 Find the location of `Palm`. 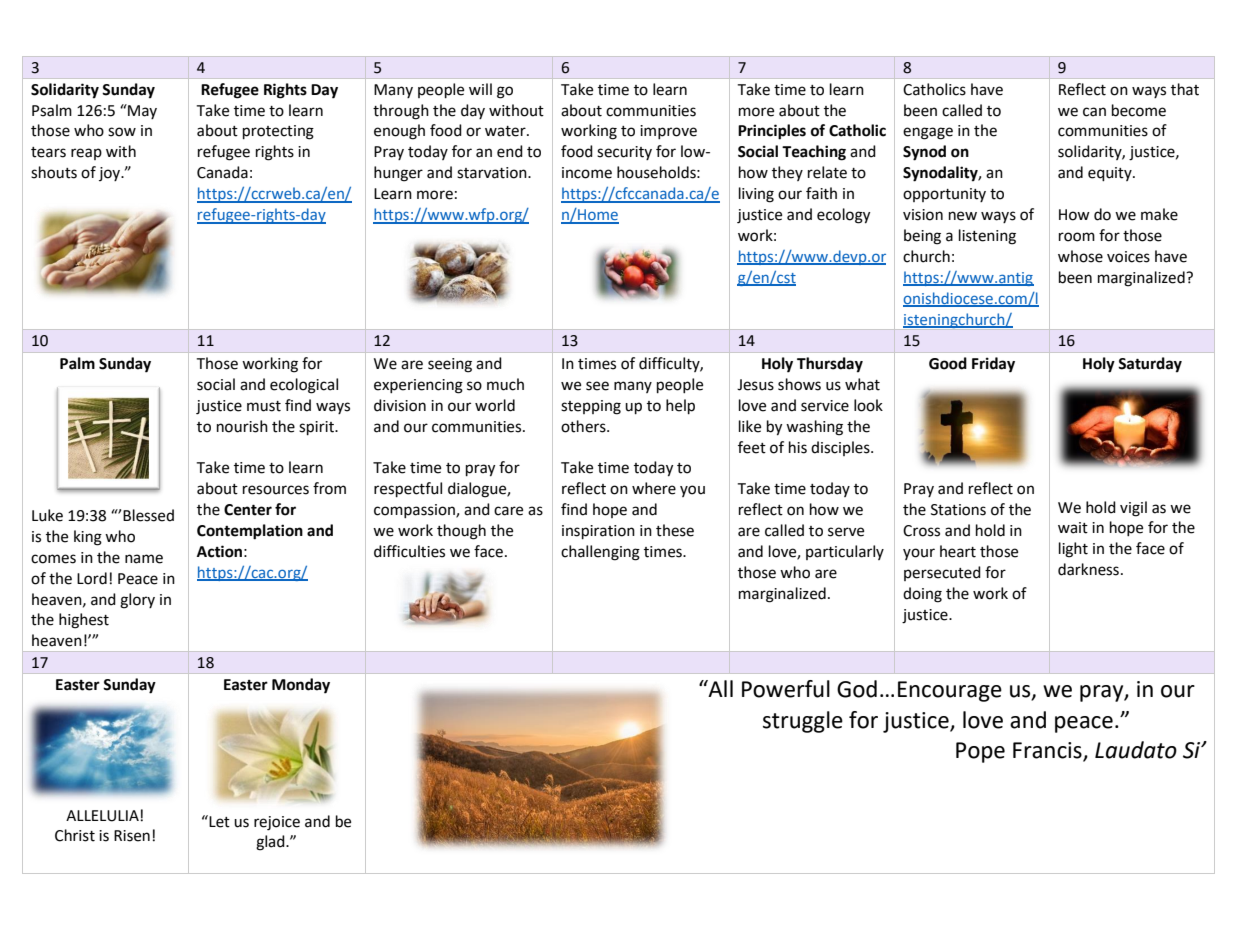

Palm is located at coordinates (77, 363).
